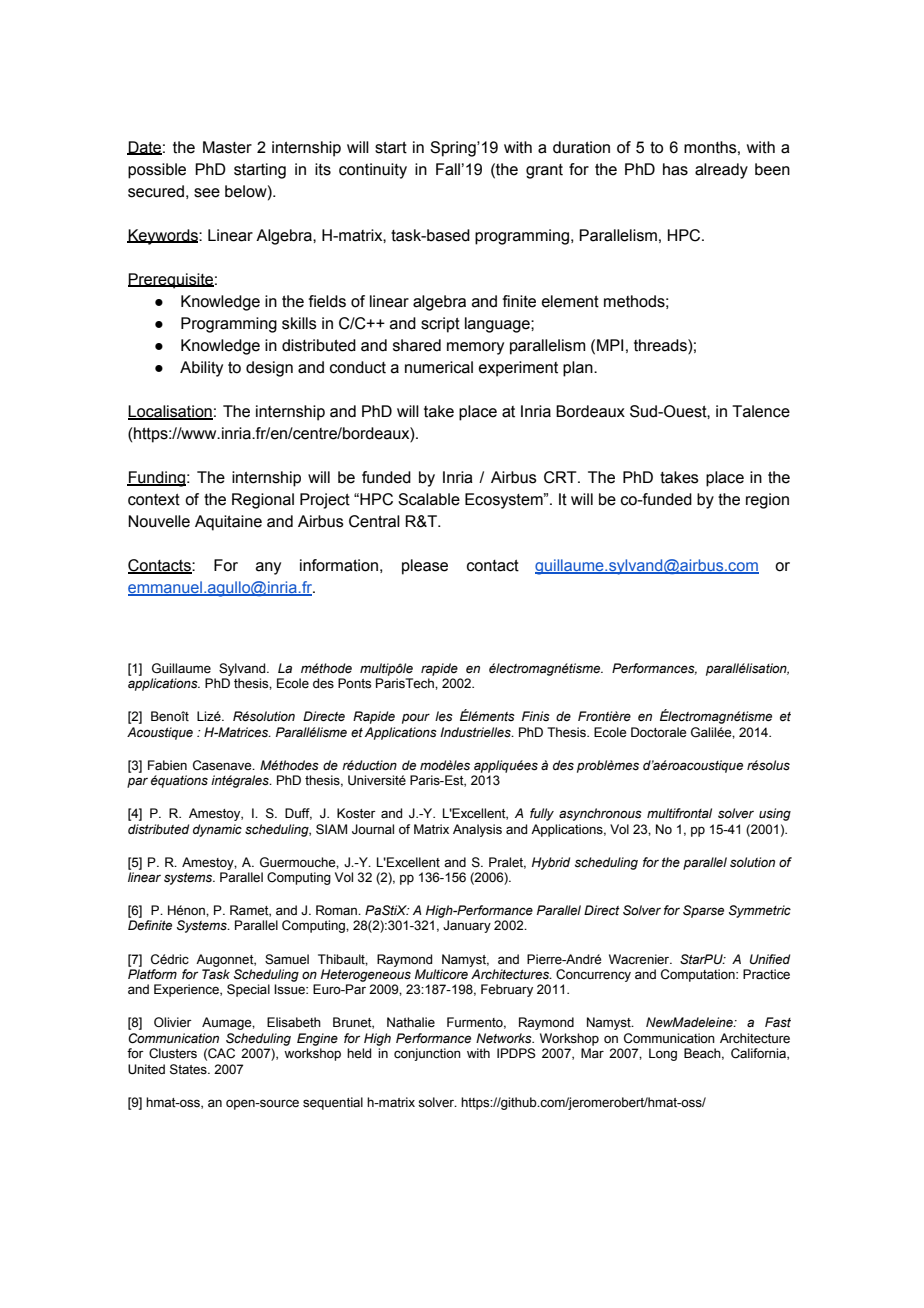  Describe the element at coordinates (775, 814) in the screenshot. I see `using` at that location.
